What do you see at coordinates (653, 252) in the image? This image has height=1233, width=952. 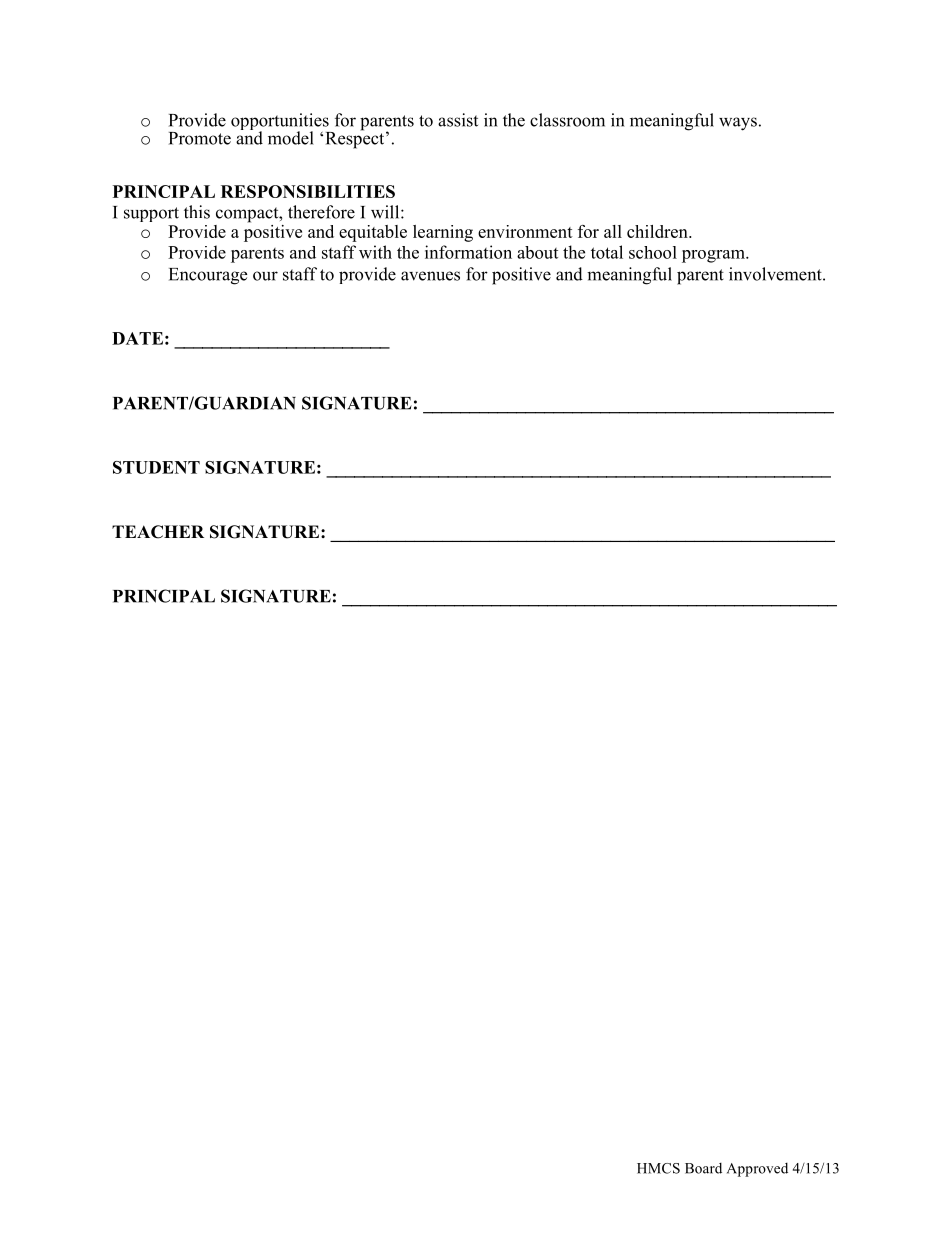 I see `school` at bounding box center [653, 252].
